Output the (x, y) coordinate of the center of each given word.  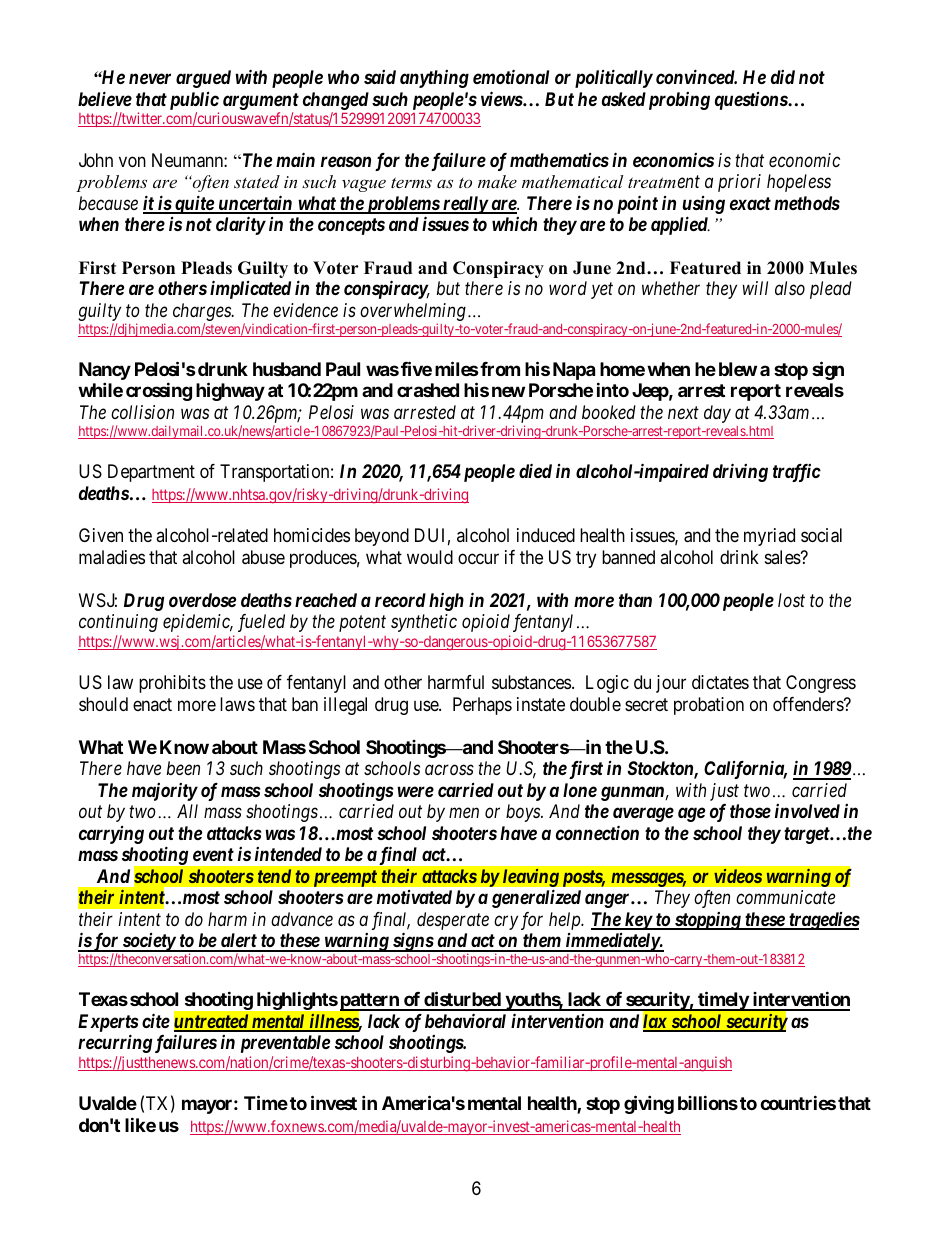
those (750, 811)
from (499, 369)
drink (739, 557)
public (194, 101)
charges (203, 313)
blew (738, 369)
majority (165, 792)
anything (434, 79)
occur (478, 558)
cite (156, 1020)
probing (679, 101)
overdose (202, 600)
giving (649, 1104)
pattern (369, 1003)
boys (524, 813)
